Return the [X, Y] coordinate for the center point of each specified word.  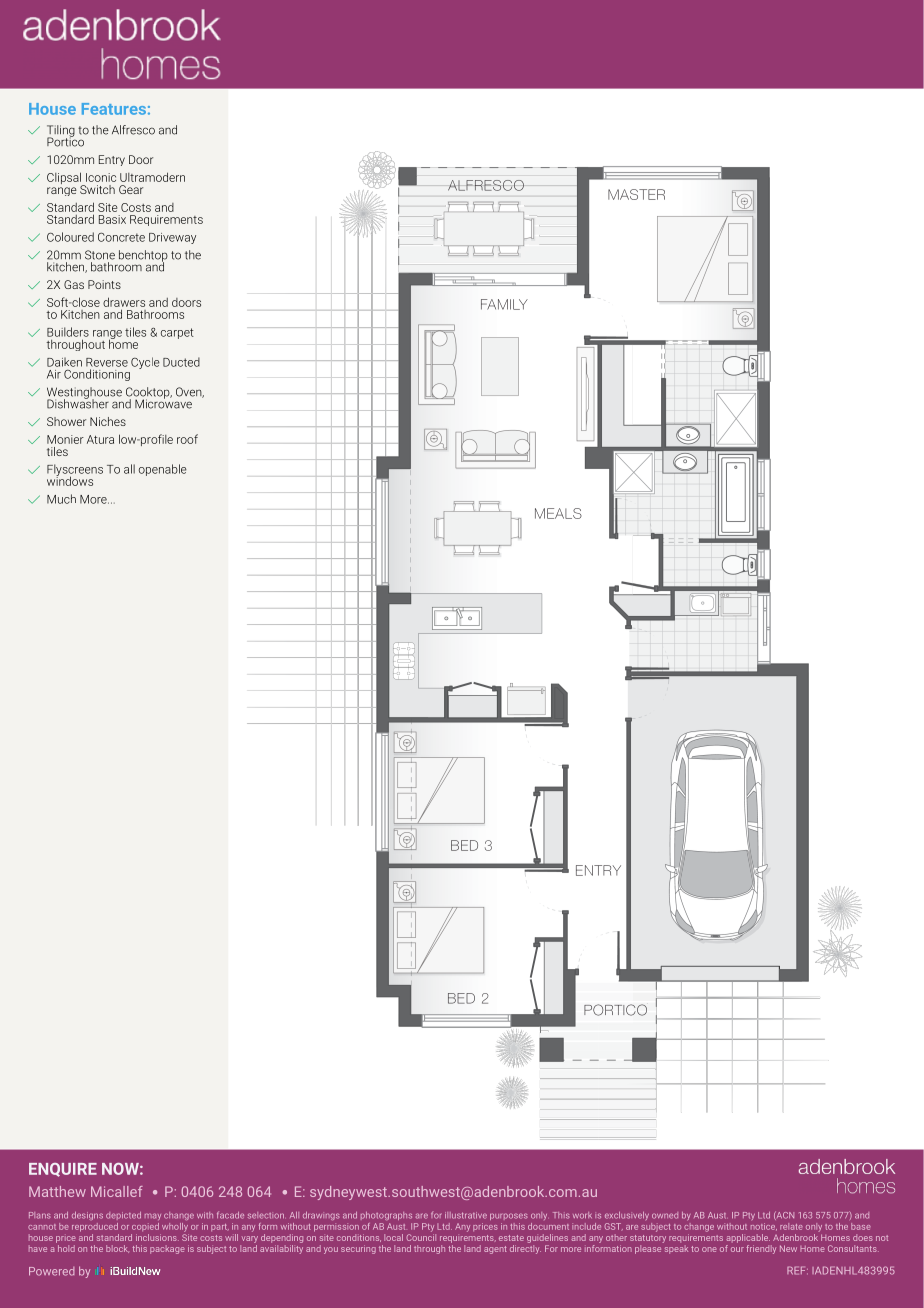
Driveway [172, 238]
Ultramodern [152, 177]
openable [163, 470]
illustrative [466, 1215]
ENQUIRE [63, 1170]
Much [61, 499]
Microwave [163, 403]
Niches [108, 421]
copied [145, 1227]
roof [187, 439]
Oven [190, 392]
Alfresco [133, 130]
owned [665, 1215]
